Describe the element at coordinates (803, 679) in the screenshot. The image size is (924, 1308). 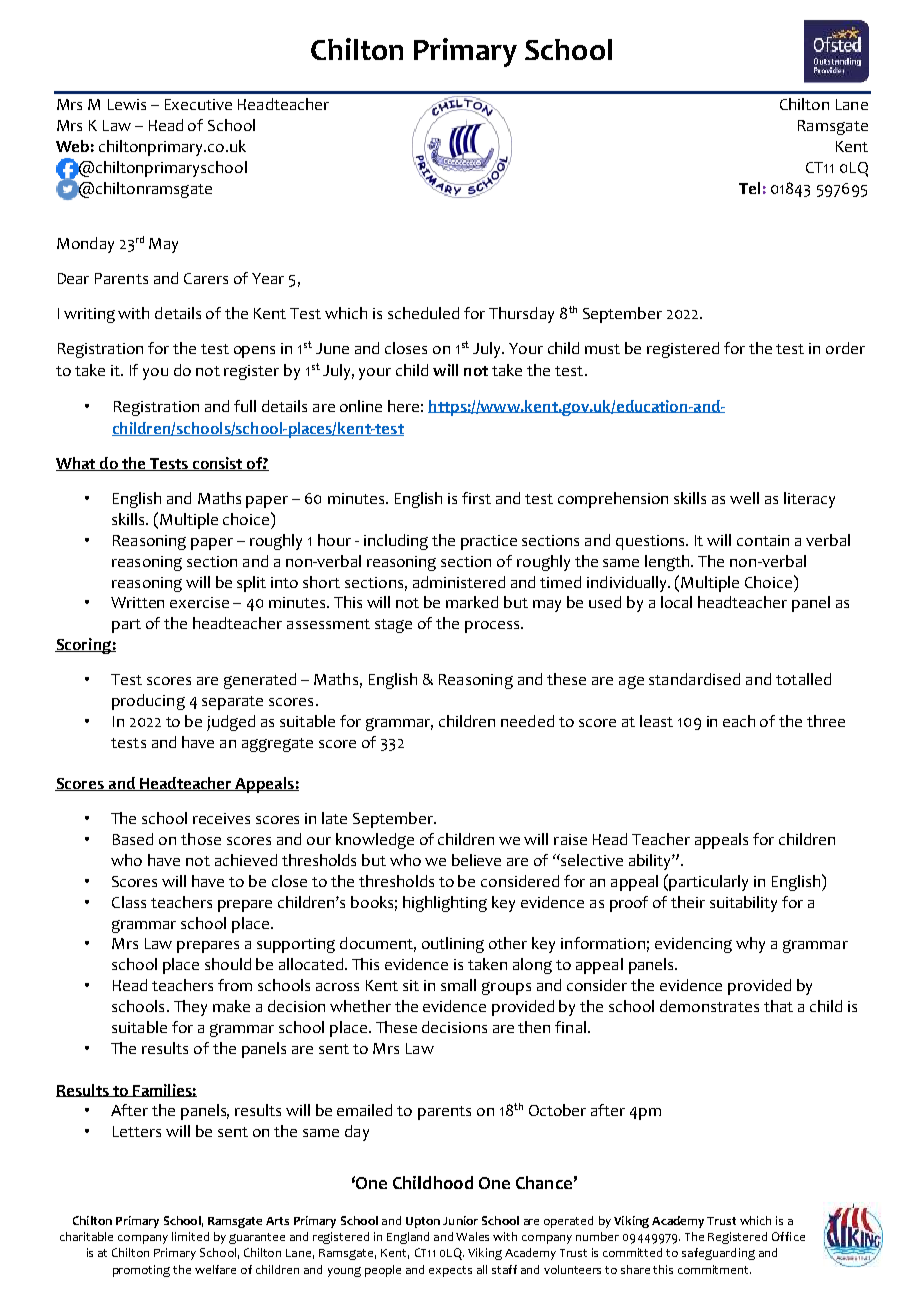
I see `totalled` at that location.
